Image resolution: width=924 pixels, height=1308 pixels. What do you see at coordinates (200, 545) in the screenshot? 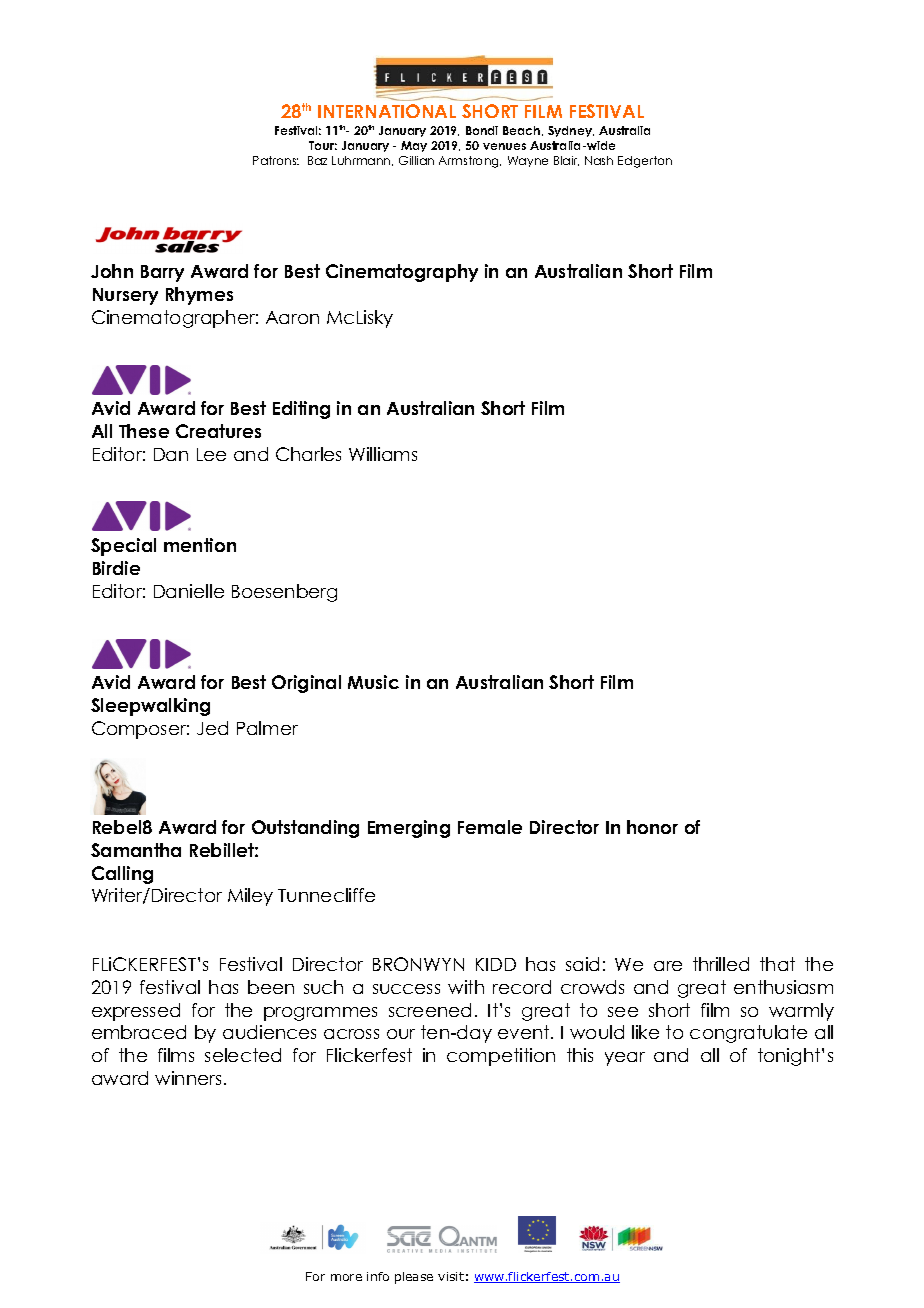
I see `mention` at bounding box center [200, 545].
